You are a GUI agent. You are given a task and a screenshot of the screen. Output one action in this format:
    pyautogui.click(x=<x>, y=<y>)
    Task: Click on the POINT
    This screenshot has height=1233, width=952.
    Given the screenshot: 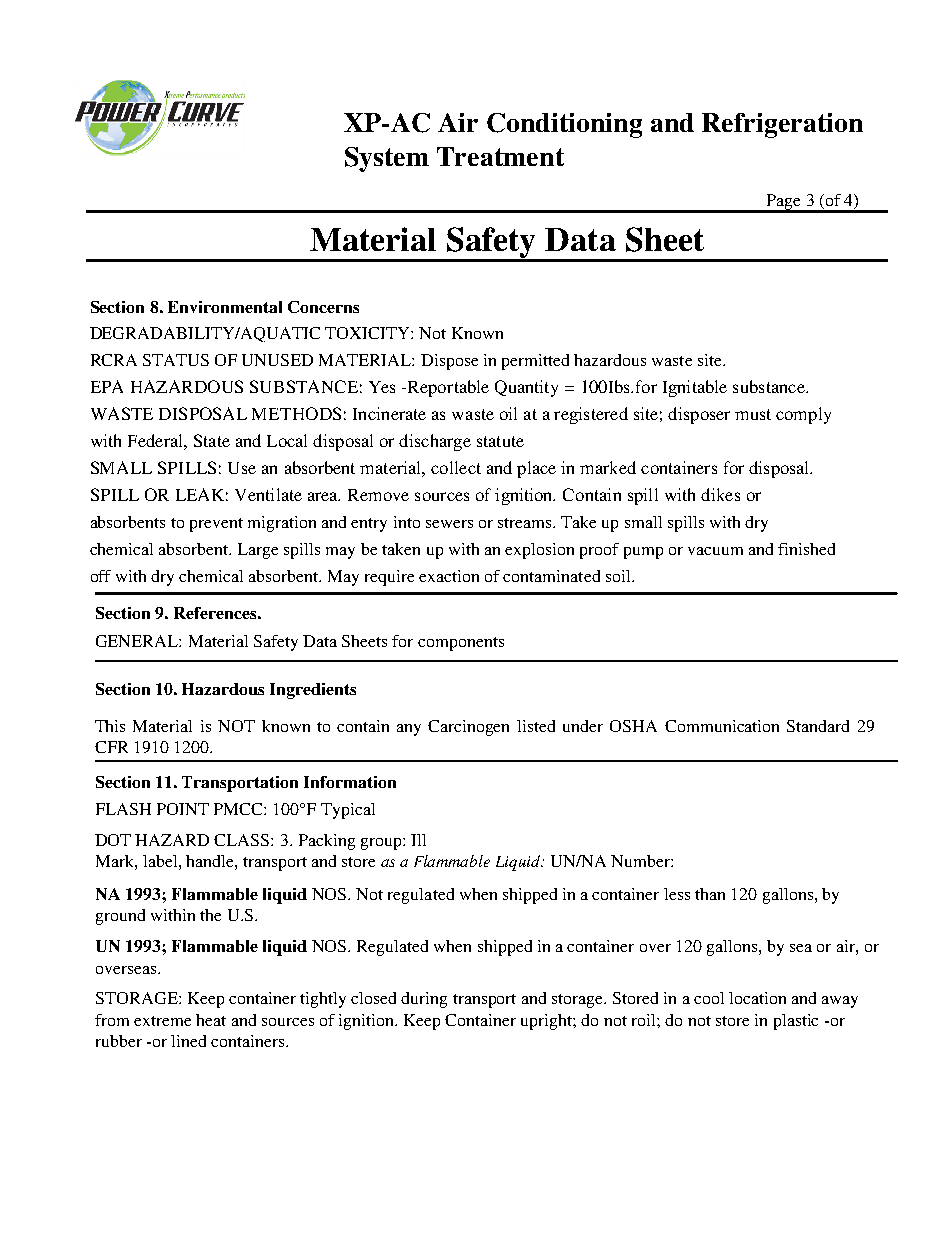 What is the action you would take?
    pyautogui.click(x=183, y=809)
